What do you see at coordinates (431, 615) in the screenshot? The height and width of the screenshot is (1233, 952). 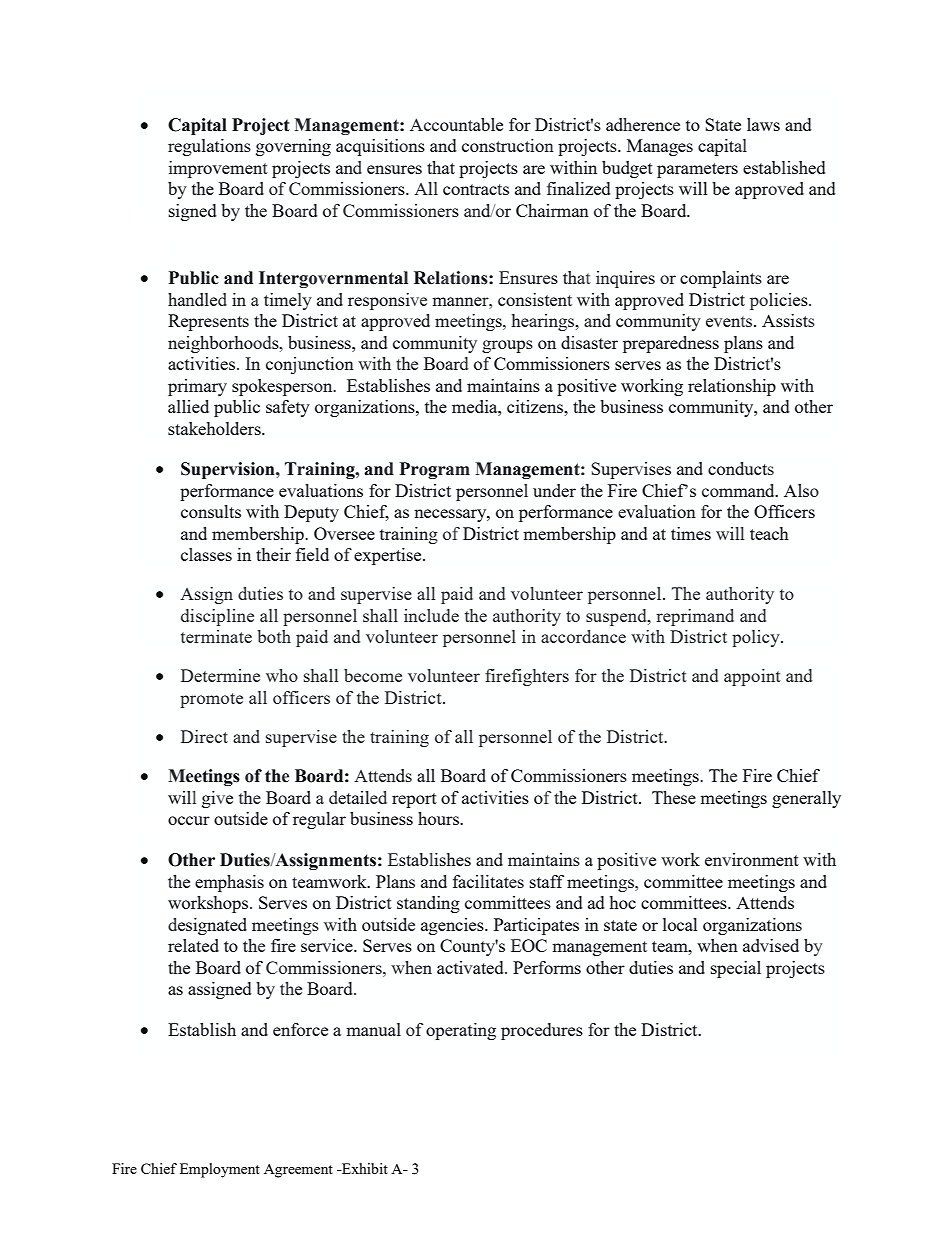 I see `include` at bounding box center [431, 615].
